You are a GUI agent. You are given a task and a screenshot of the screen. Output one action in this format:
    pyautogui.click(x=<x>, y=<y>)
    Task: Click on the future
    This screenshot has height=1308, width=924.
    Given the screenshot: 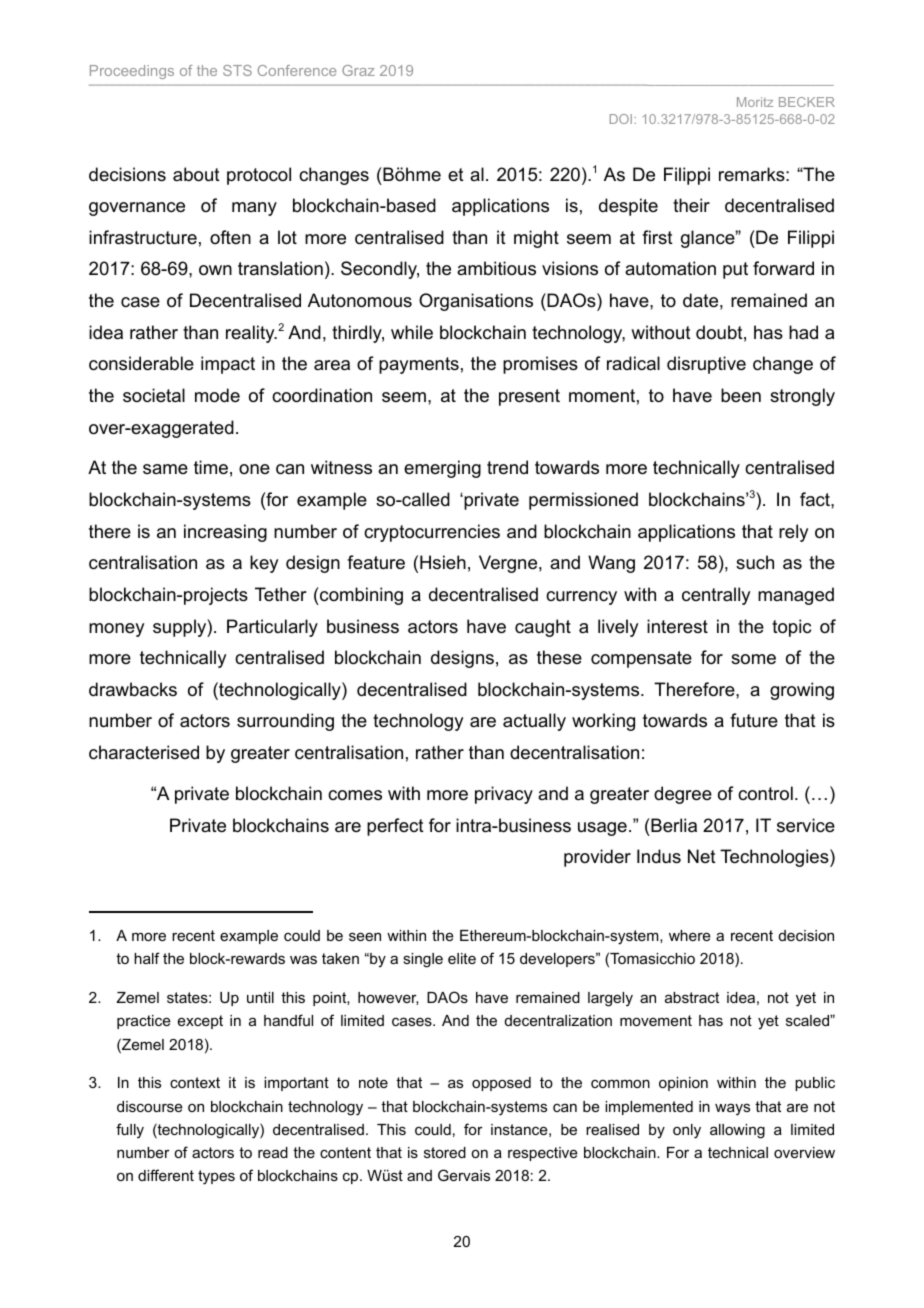 What is the action you would take?
    pyautogui.click(x=754, y=720)
